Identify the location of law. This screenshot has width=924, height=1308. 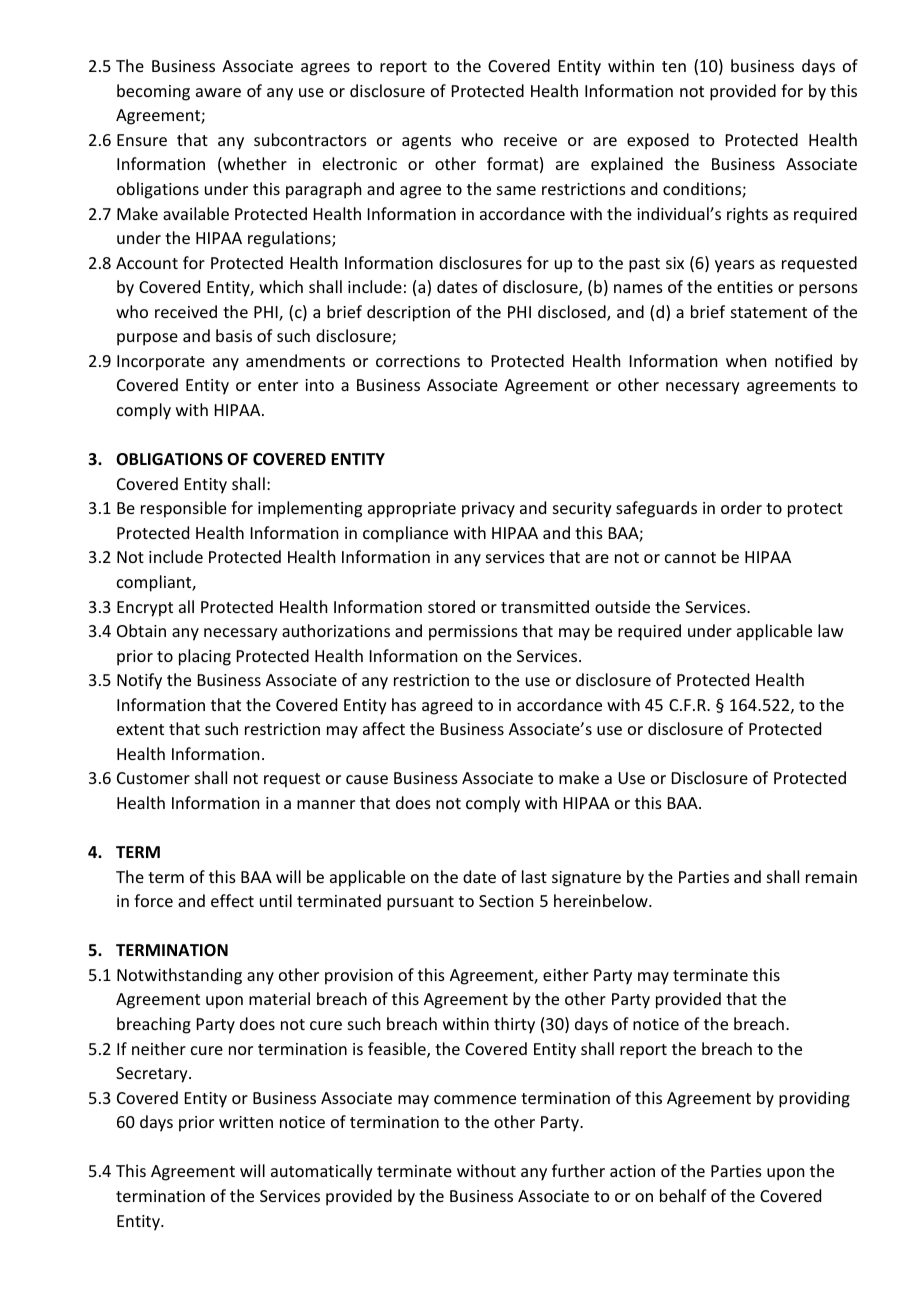
(831, 630).
